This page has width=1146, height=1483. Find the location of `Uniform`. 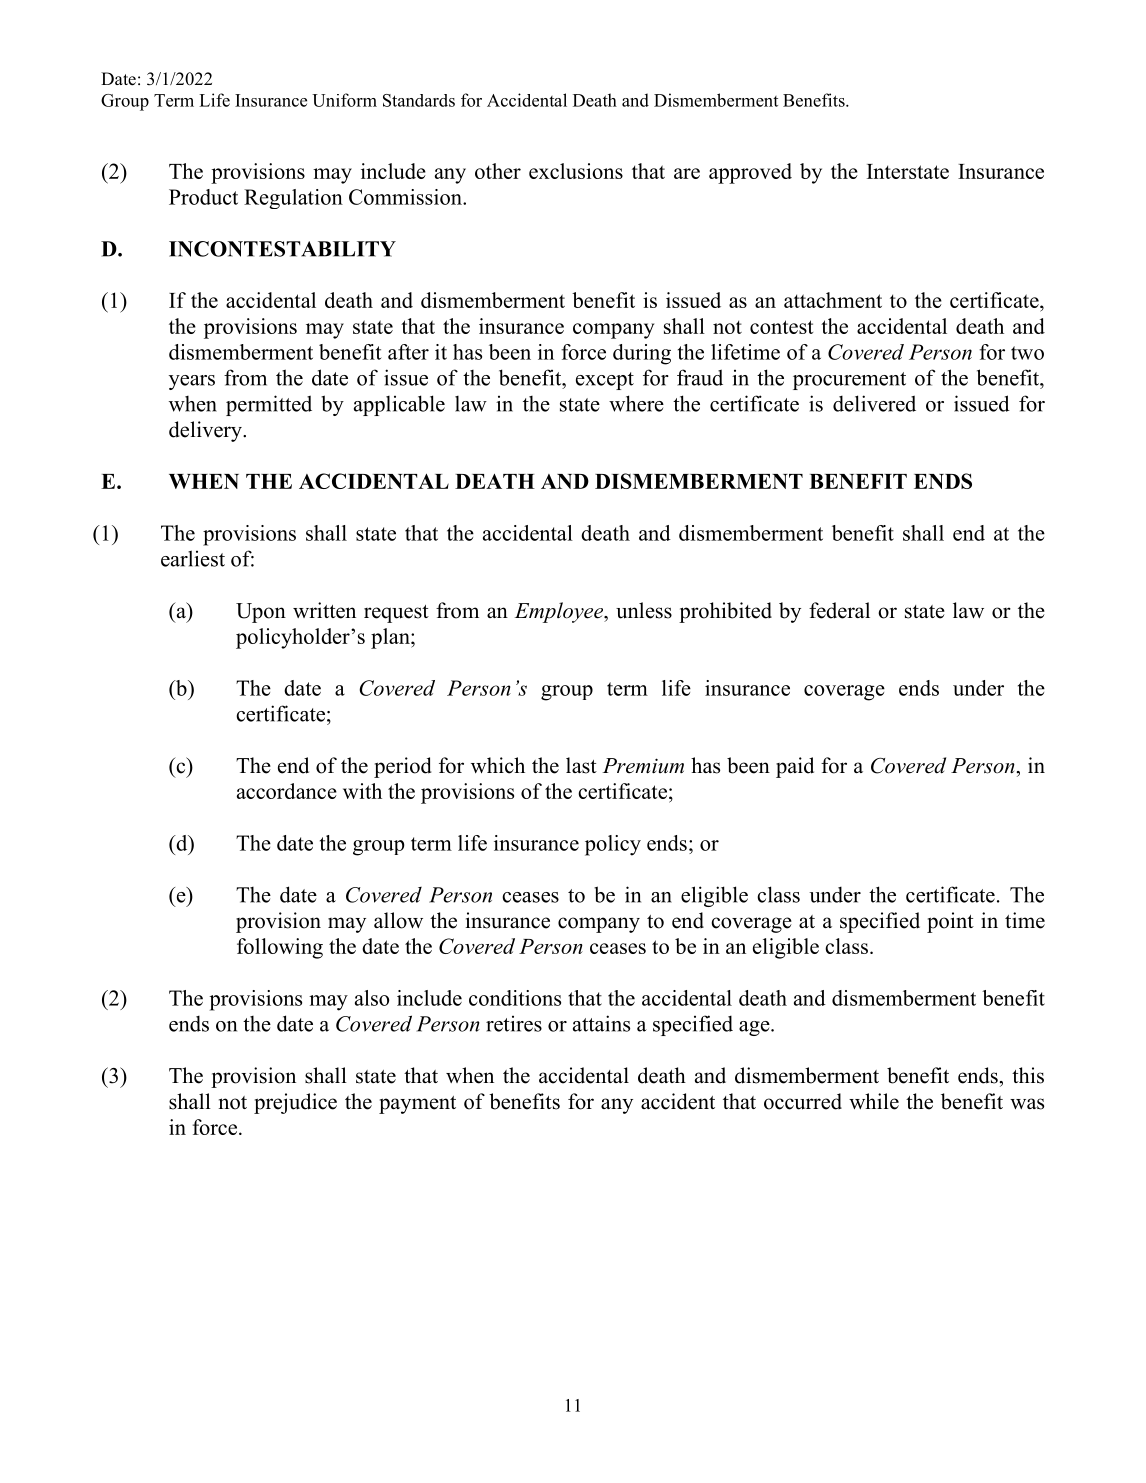

Uniform is located at coordinates (344, 100).
